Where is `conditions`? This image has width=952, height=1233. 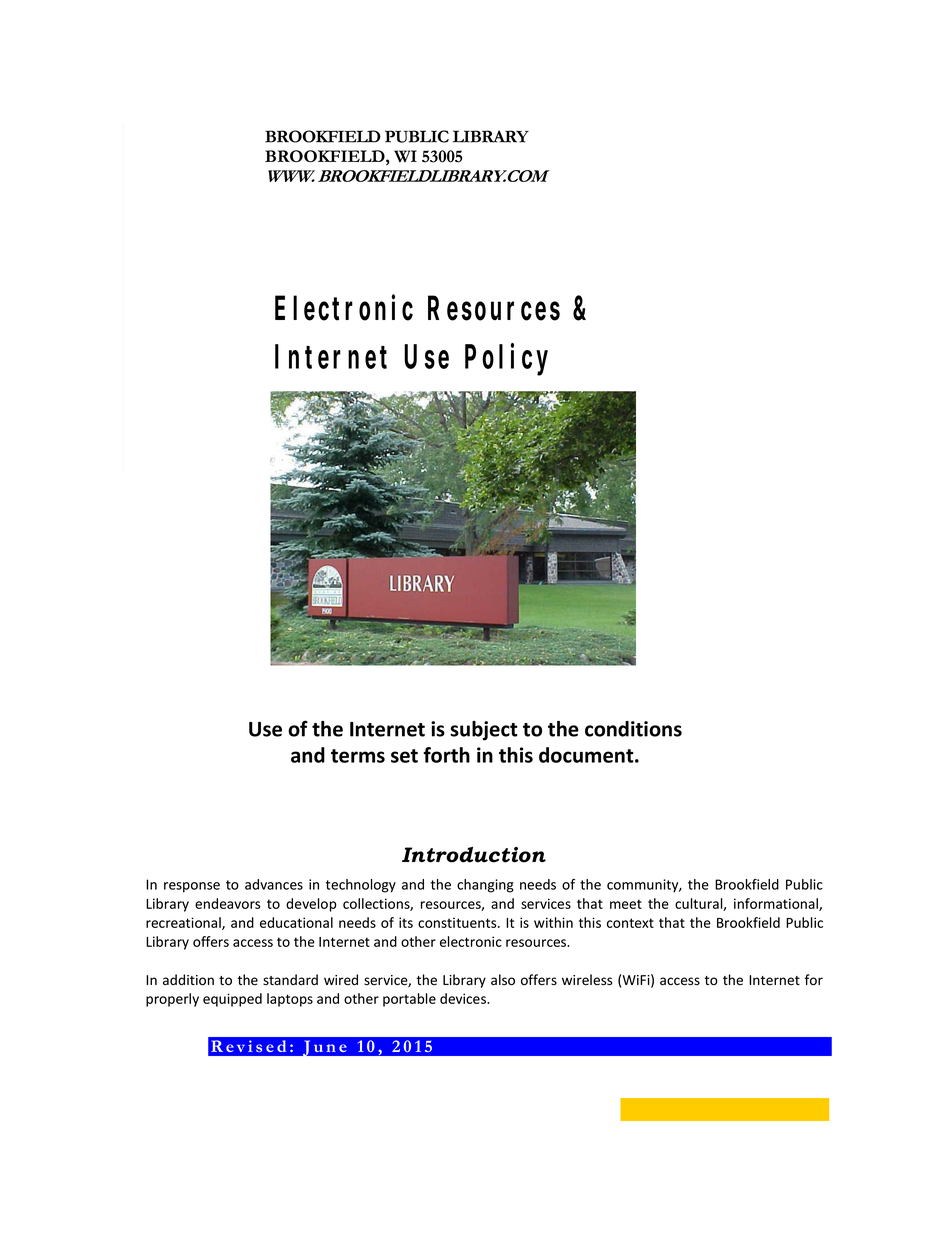 conditions is located at coordinates (633, 729).
